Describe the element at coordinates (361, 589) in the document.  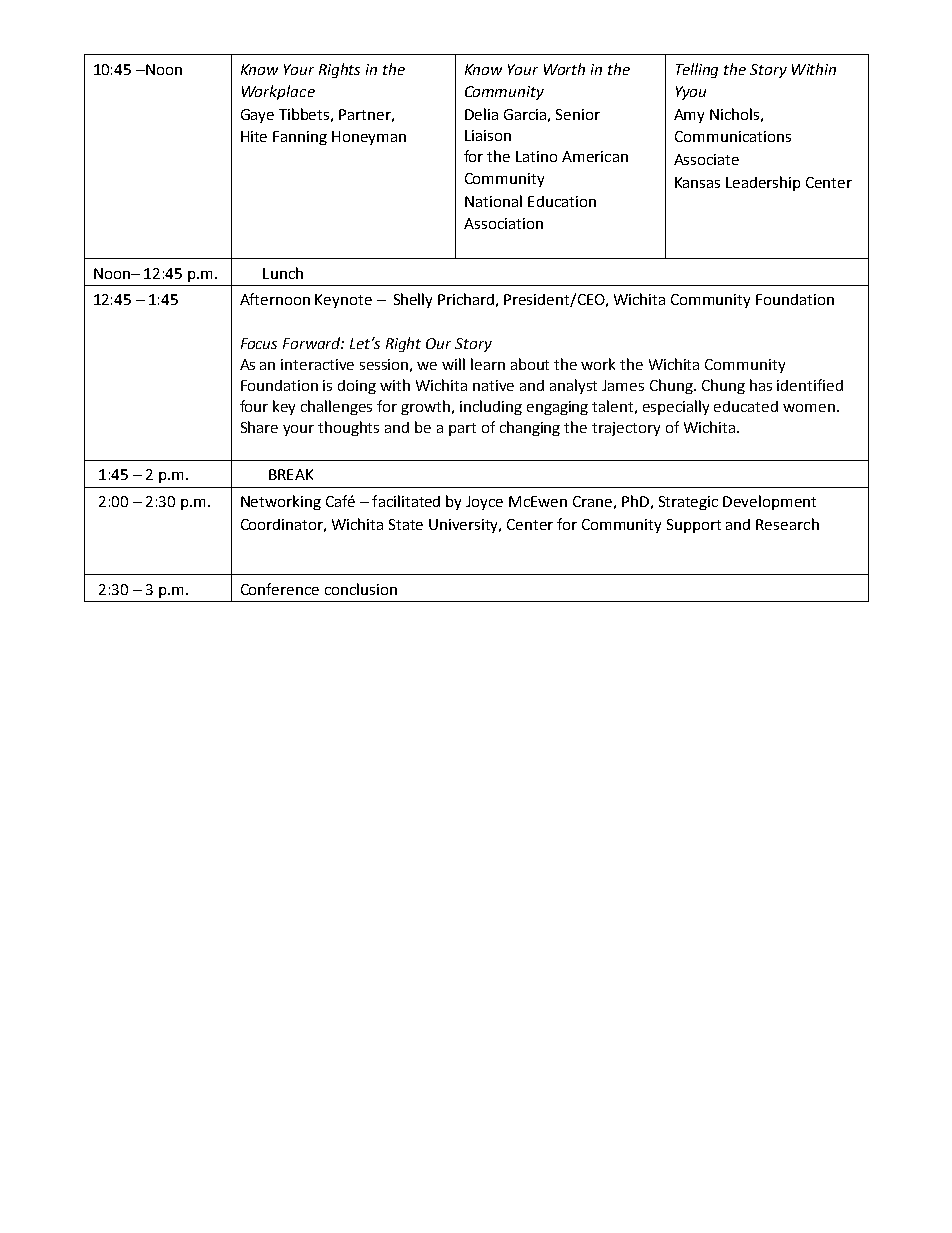
I see `conclusion` at that location.
